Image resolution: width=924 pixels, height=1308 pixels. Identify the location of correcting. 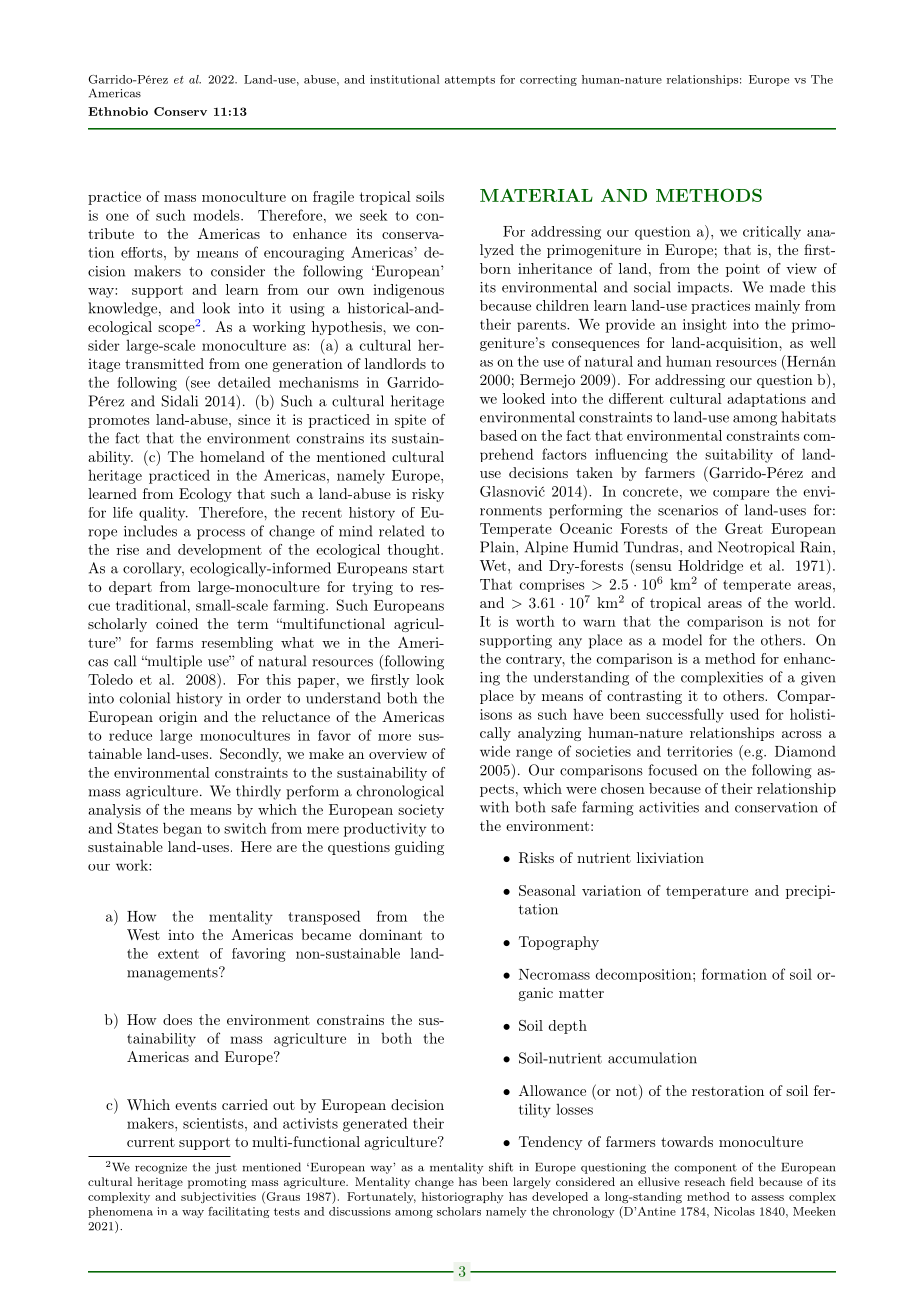
(548, 80).
